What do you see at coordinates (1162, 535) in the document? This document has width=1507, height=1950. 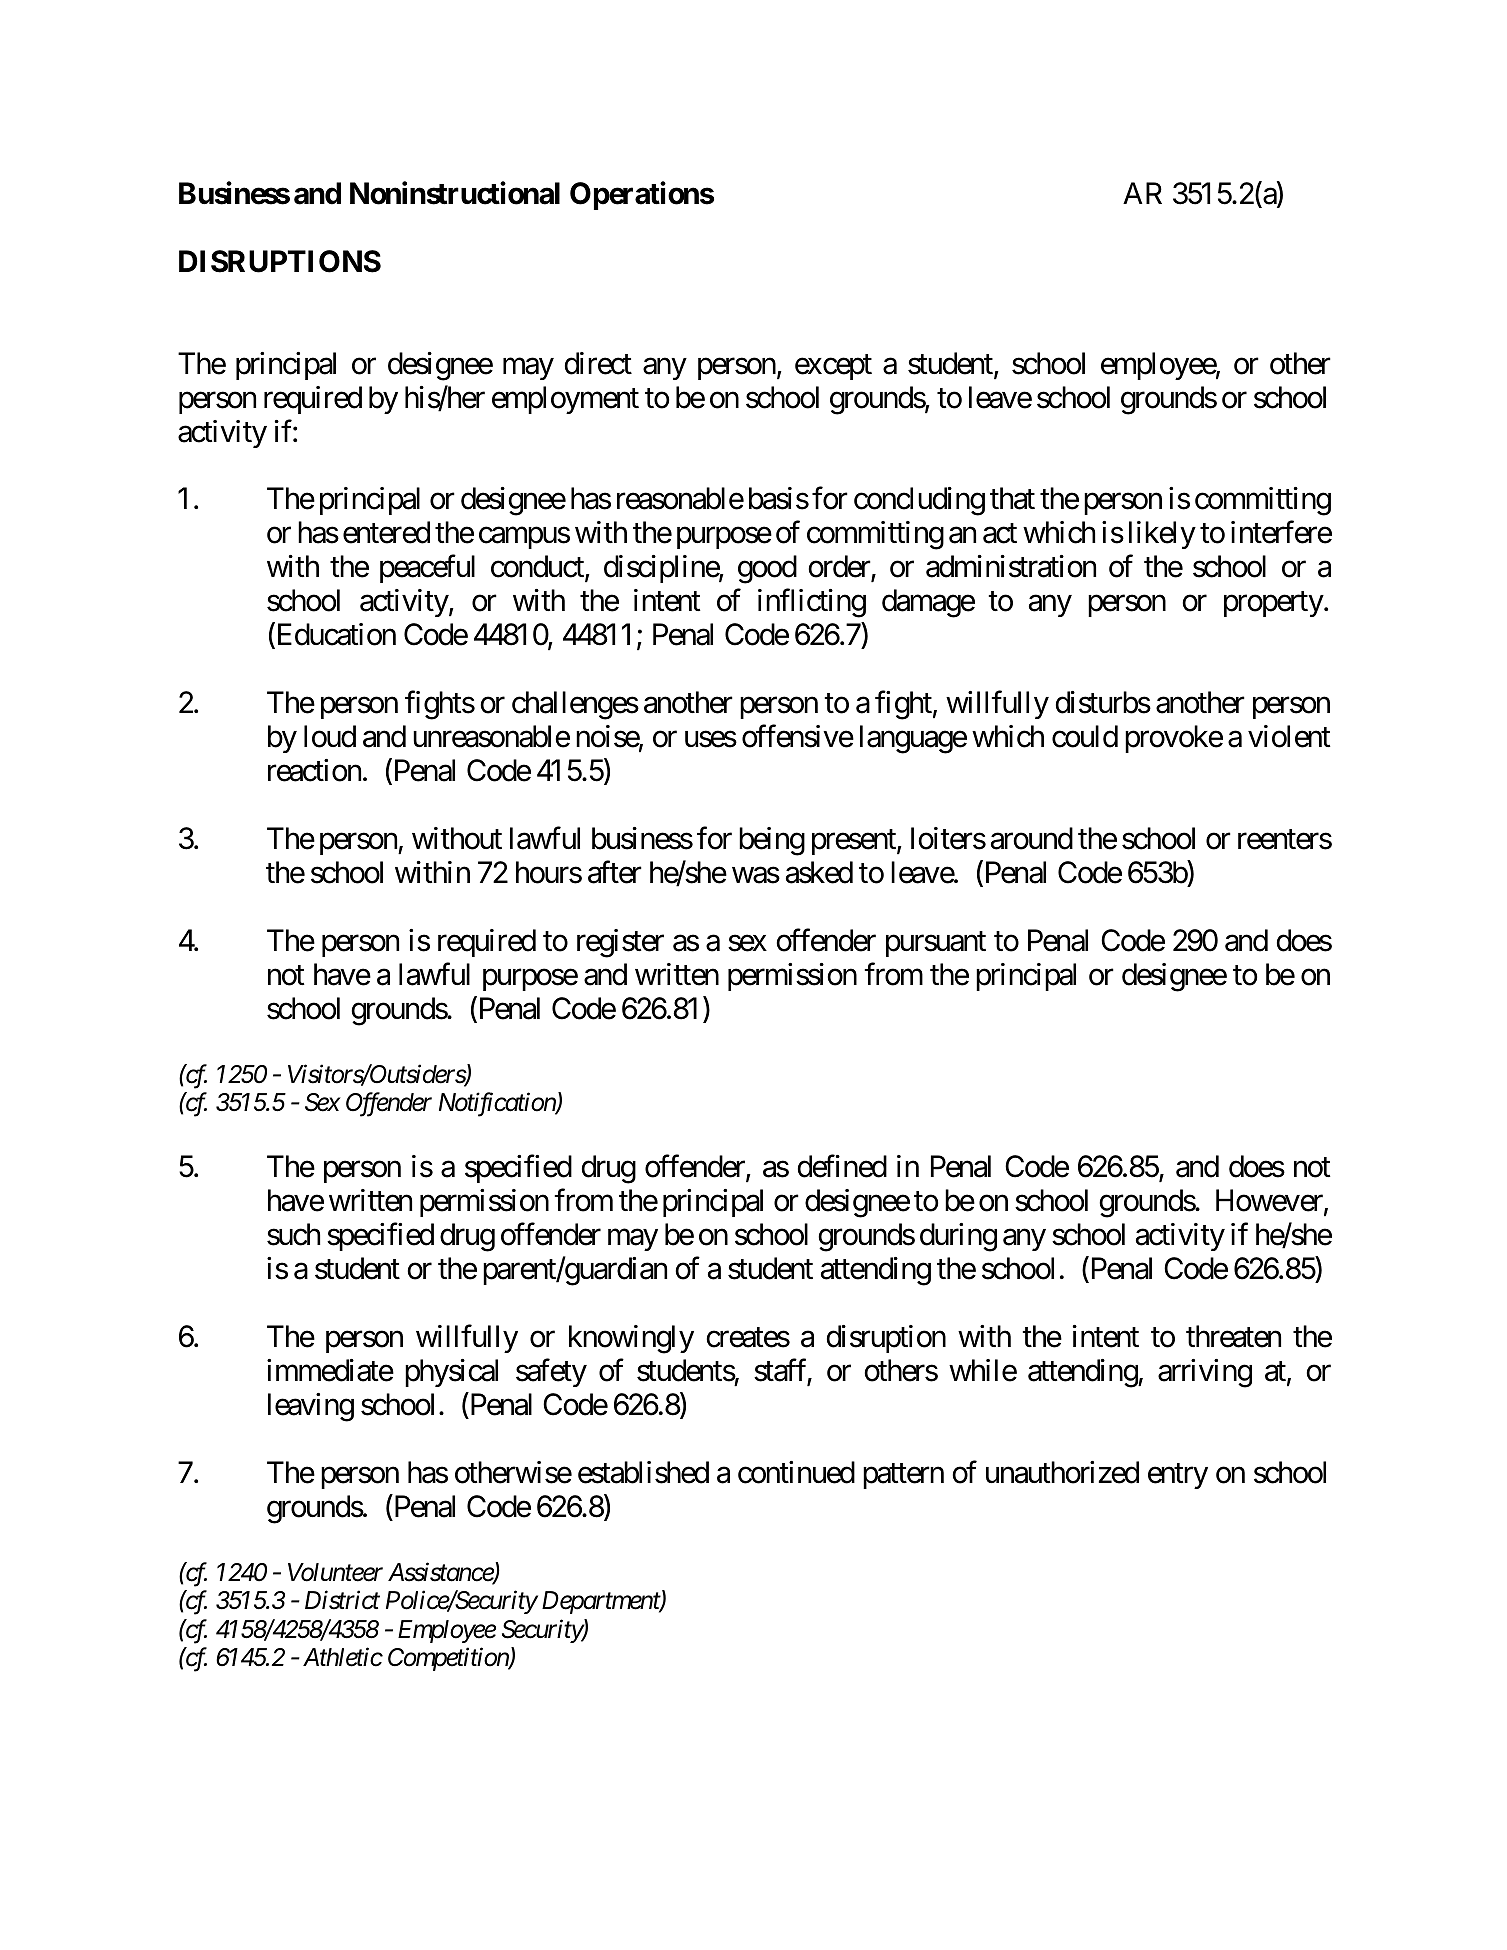 I see `likely` at bounding box center [1162, 535].
